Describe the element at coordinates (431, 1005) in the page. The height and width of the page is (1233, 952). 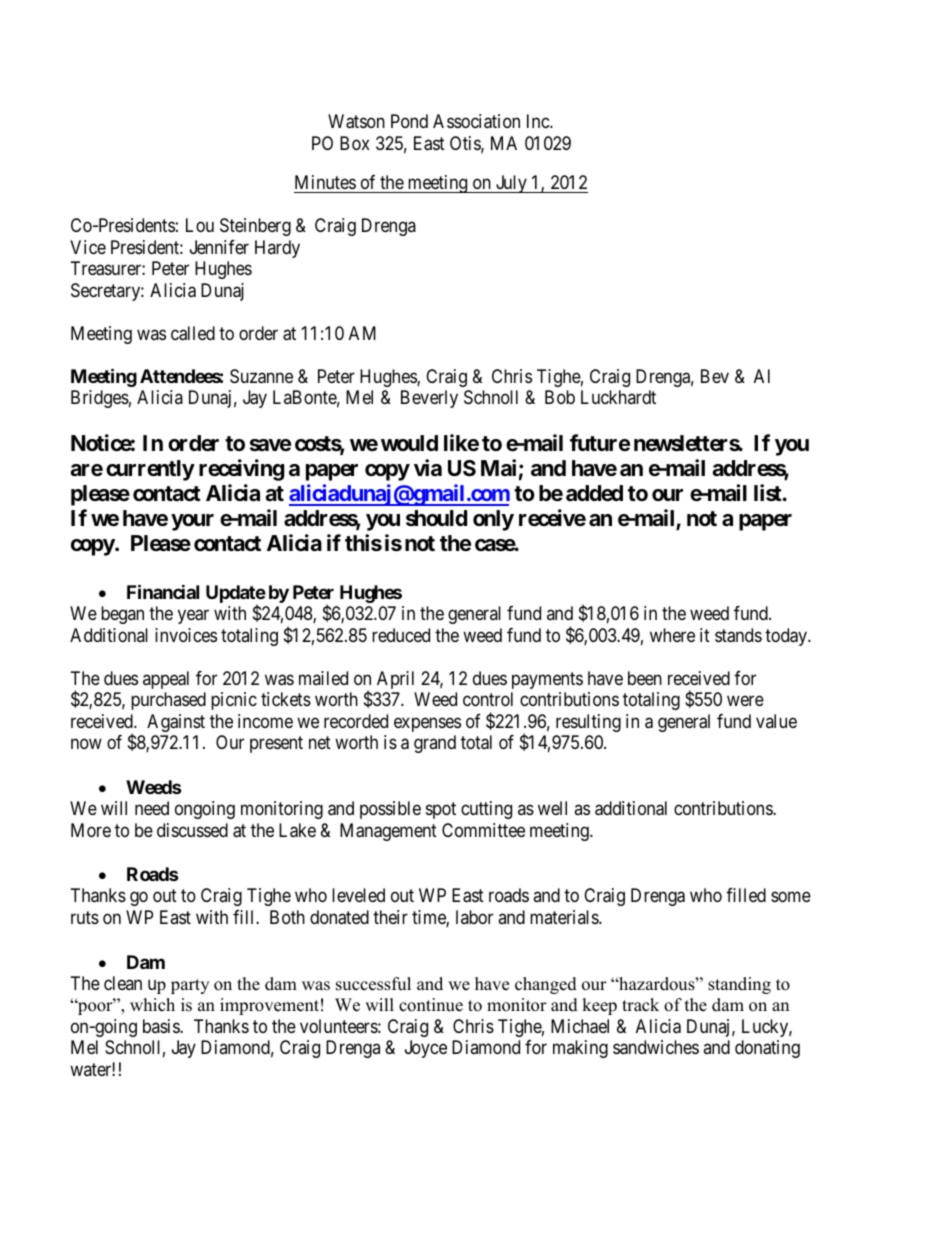
I see `continue` at that location.
